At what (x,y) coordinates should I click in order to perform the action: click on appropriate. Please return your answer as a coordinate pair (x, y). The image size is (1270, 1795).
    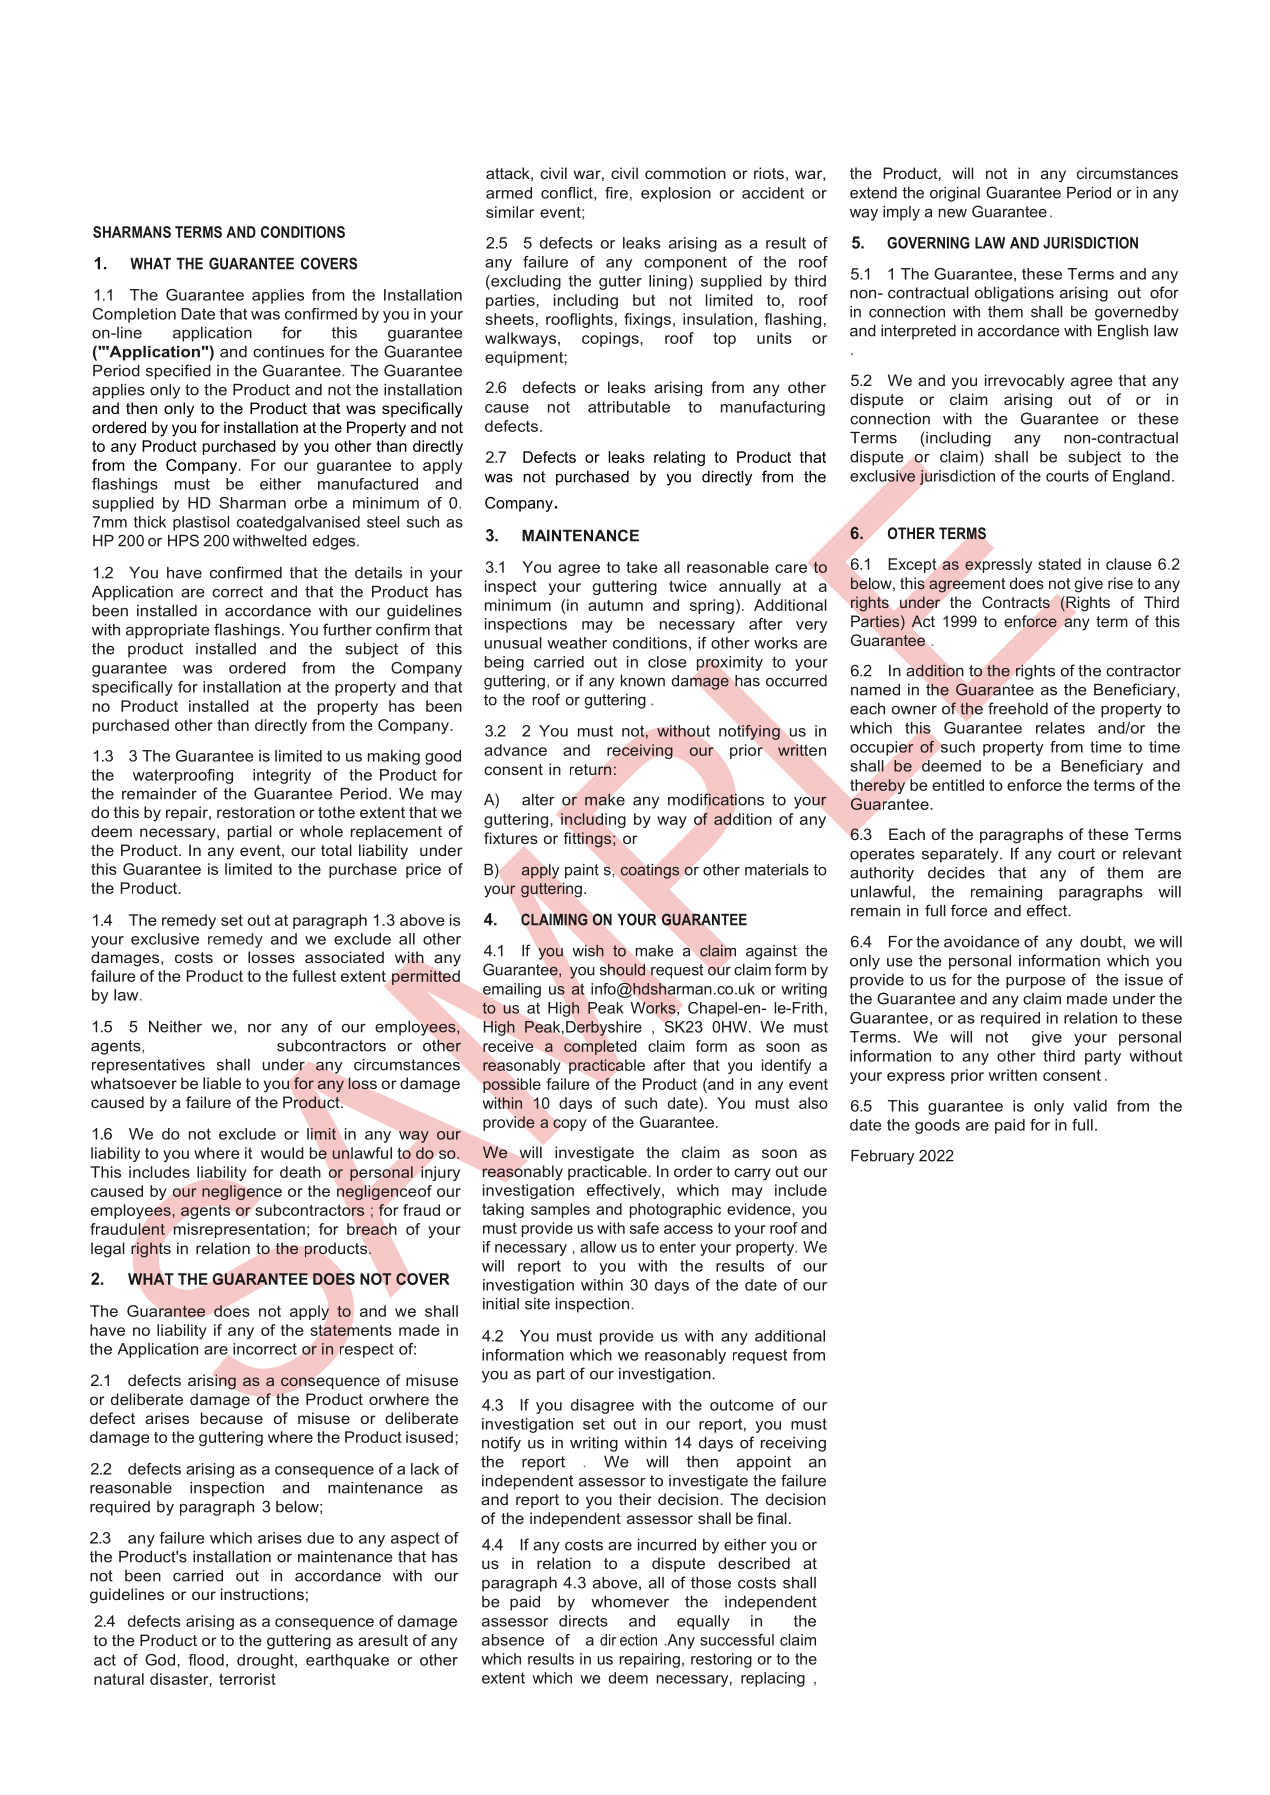
    Looking at the image, I should click on (168, 631).
